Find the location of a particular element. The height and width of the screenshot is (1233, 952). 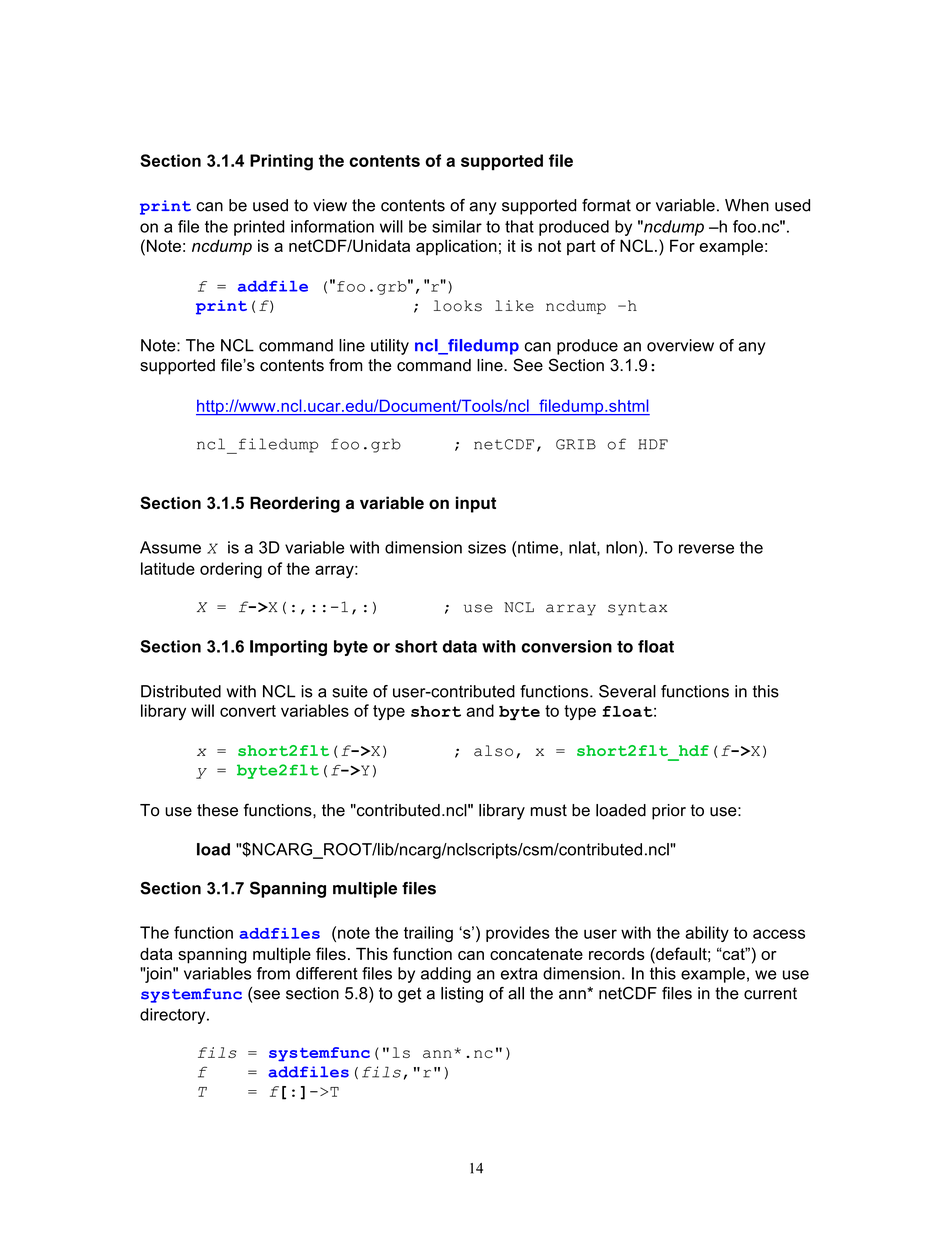

application is located at coordinates (456, 247).
